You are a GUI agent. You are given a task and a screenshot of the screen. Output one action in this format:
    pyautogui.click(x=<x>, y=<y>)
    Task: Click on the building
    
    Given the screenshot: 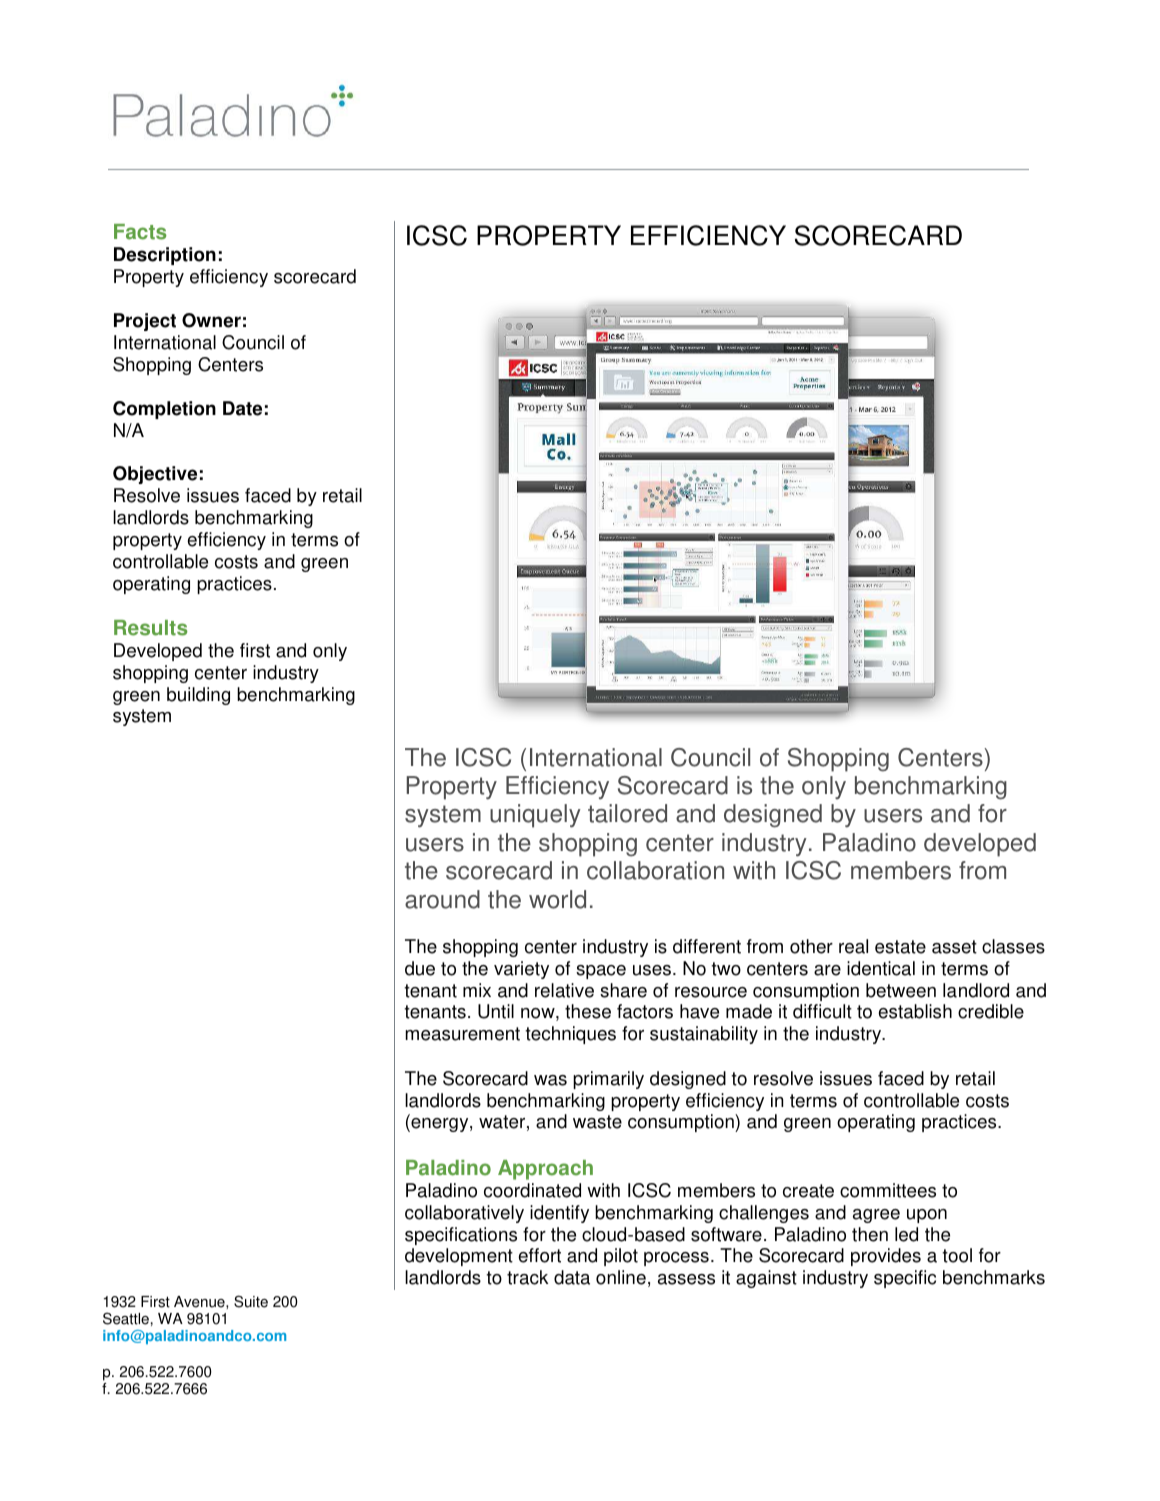 What is the action you would take?
    pyautogui.click(x=198, y=696)
